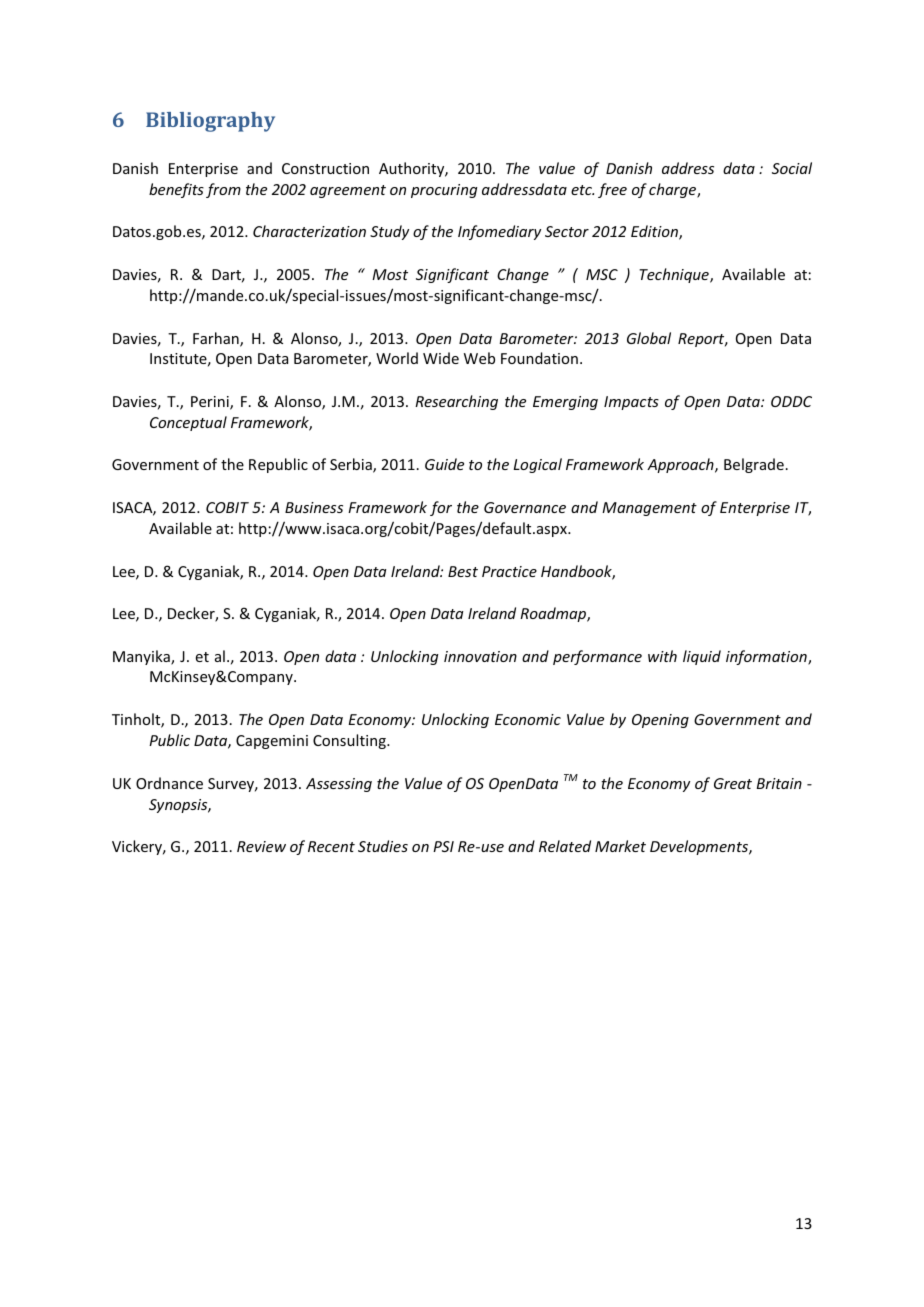 Image resolution: width=924 pixels, height=1307 pixels. What do you see at coordinates (792, 168) in the screenshot?
I see `Social` at bounding box center [792, 168].
